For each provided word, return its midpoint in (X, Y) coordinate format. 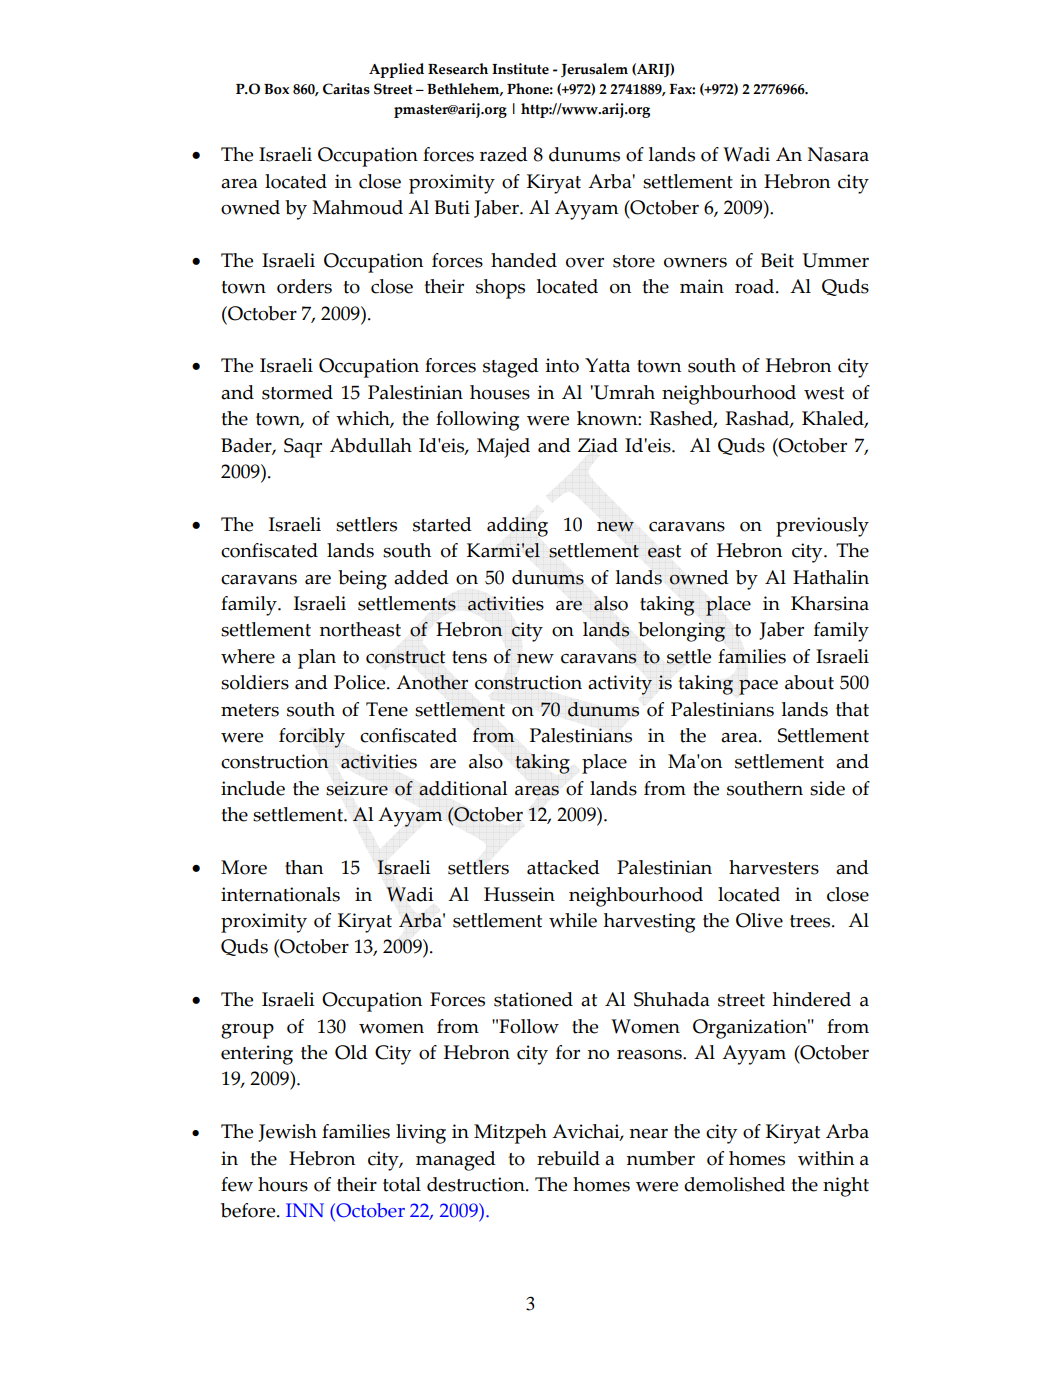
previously (822, 527)
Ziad (598, 445)
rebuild (568, 1158)
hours (283, 1184)
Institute (520, 69)
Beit (777, 260)
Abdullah (371, 445)
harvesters (774, 867)
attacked (563, 867)
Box (276, 89)
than (304, 867)
